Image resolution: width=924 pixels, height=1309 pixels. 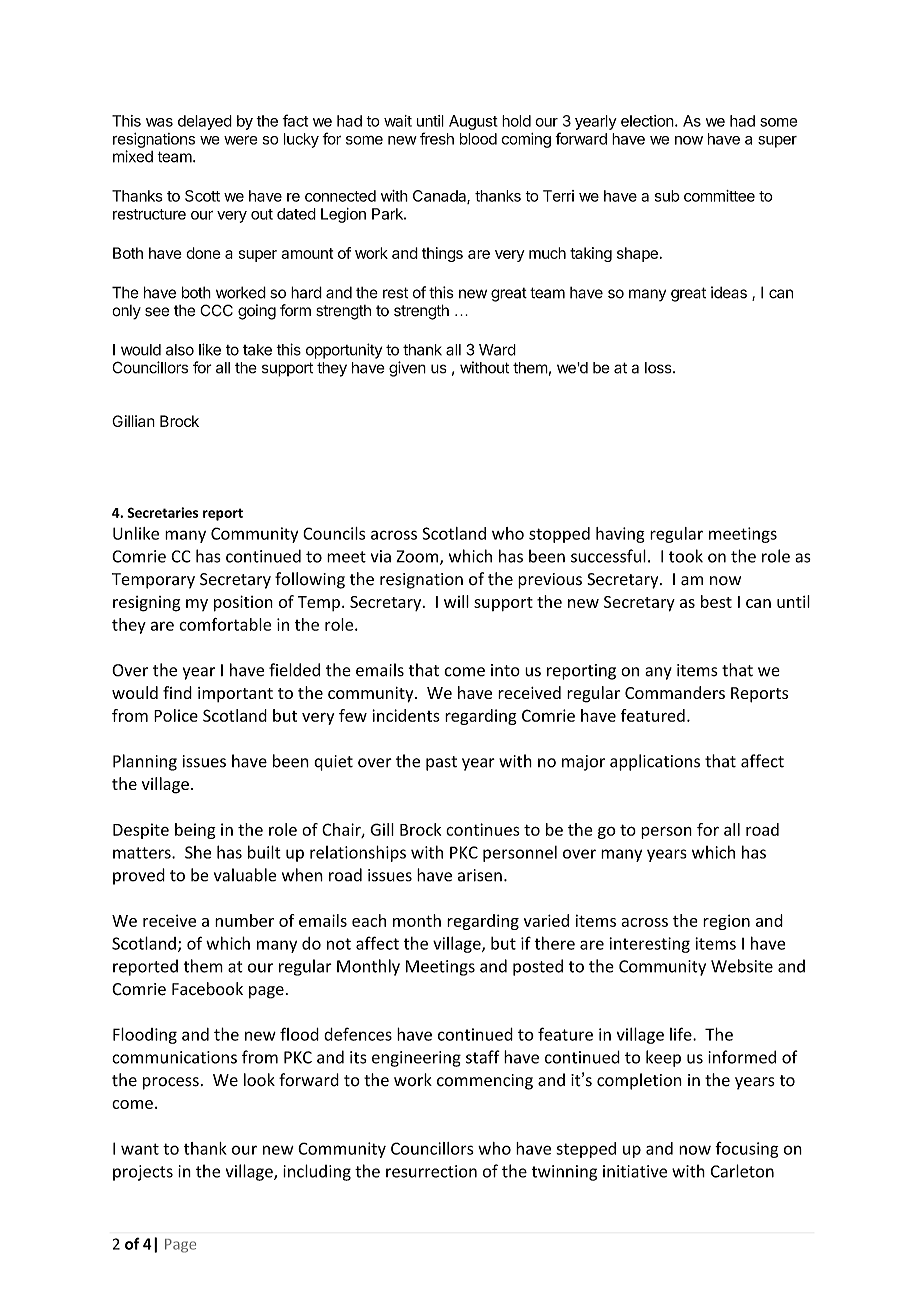 I want to click on fresh, so click(x=437, y=138).
